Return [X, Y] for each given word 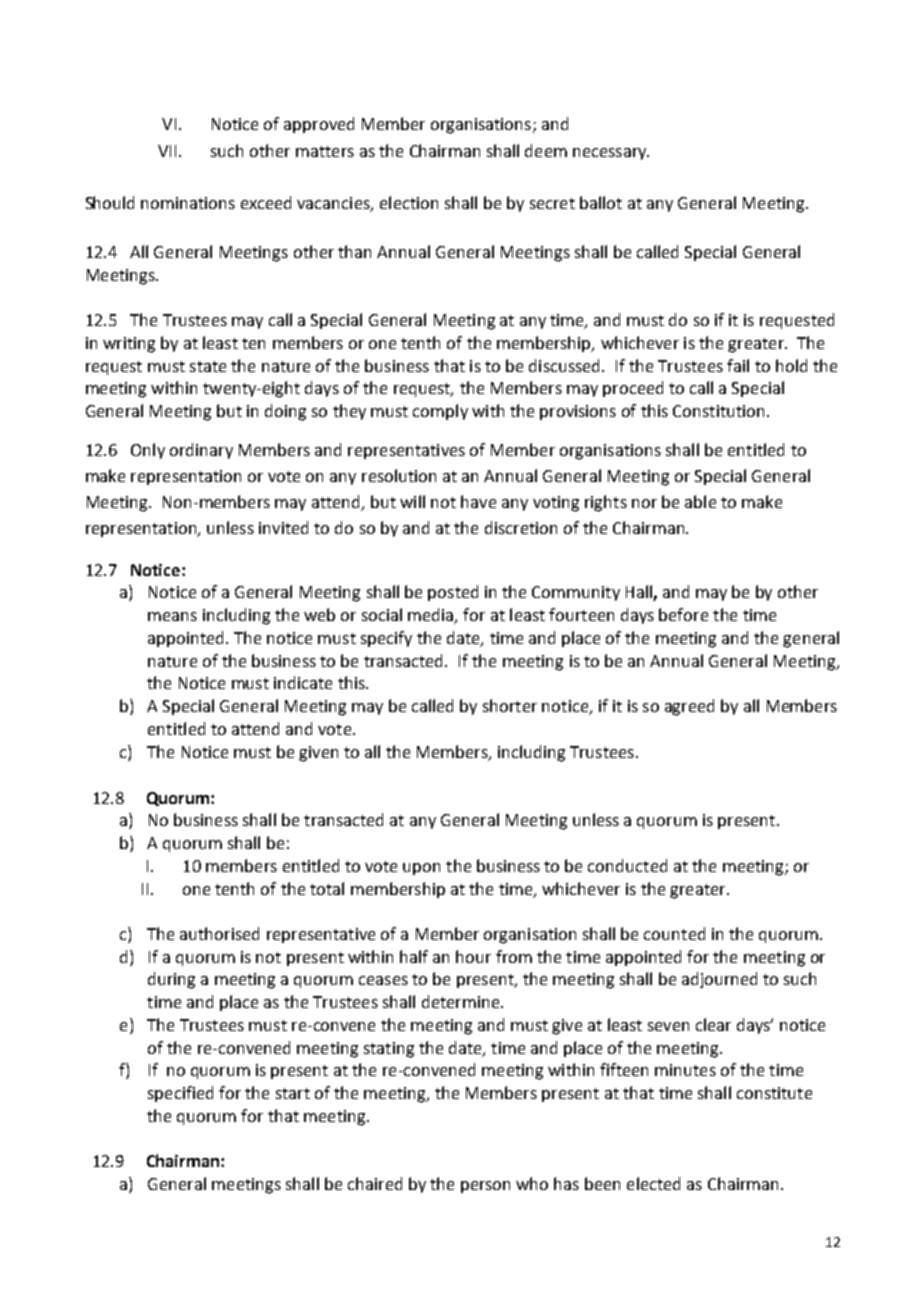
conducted [627, 865]
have [478, 501]
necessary [611, 154]
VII [167, 151]
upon [421, 869]
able [700, 501]
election [409, 202]
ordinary [201, 451]
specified [180, 1094]
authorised [219, 933]
